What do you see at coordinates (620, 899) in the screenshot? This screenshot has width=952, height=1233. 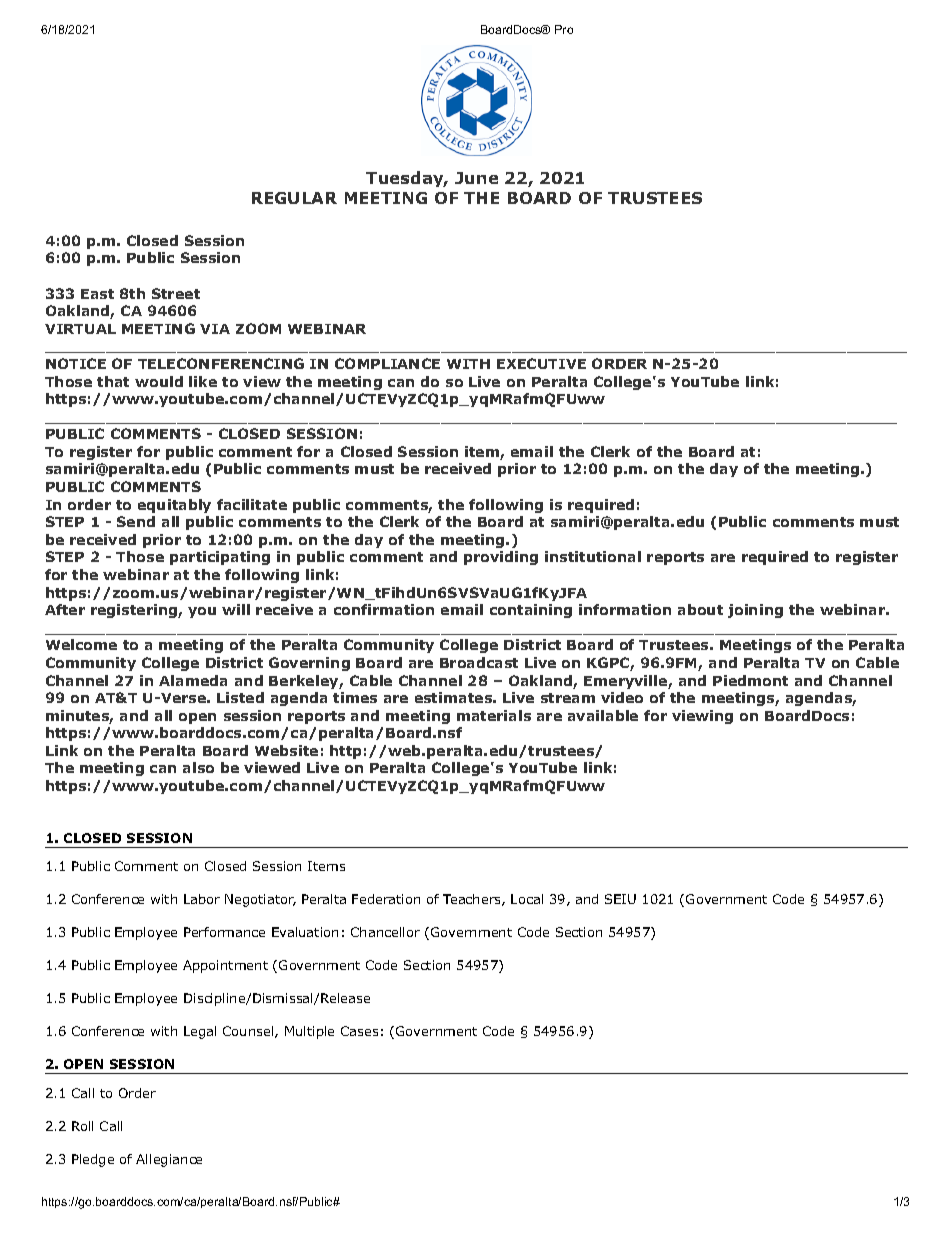 I see `SEIU` at bounding box center [620, 899].
